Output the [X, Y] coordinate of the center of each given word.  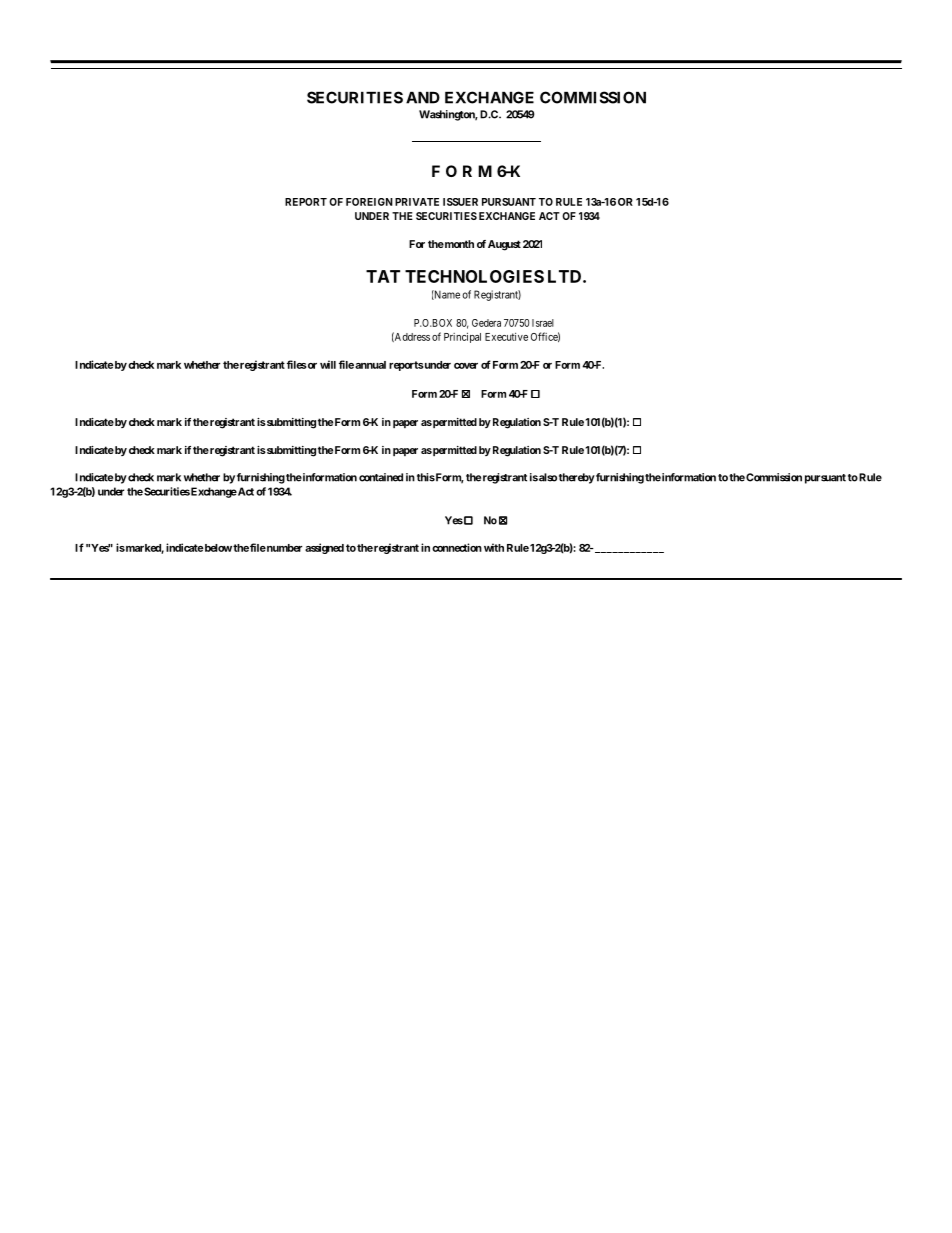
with [494, 547]
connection [457, 547]
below [217, 548]
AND [423, 98]
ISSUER [460, 202]
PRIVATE [417, 202]
